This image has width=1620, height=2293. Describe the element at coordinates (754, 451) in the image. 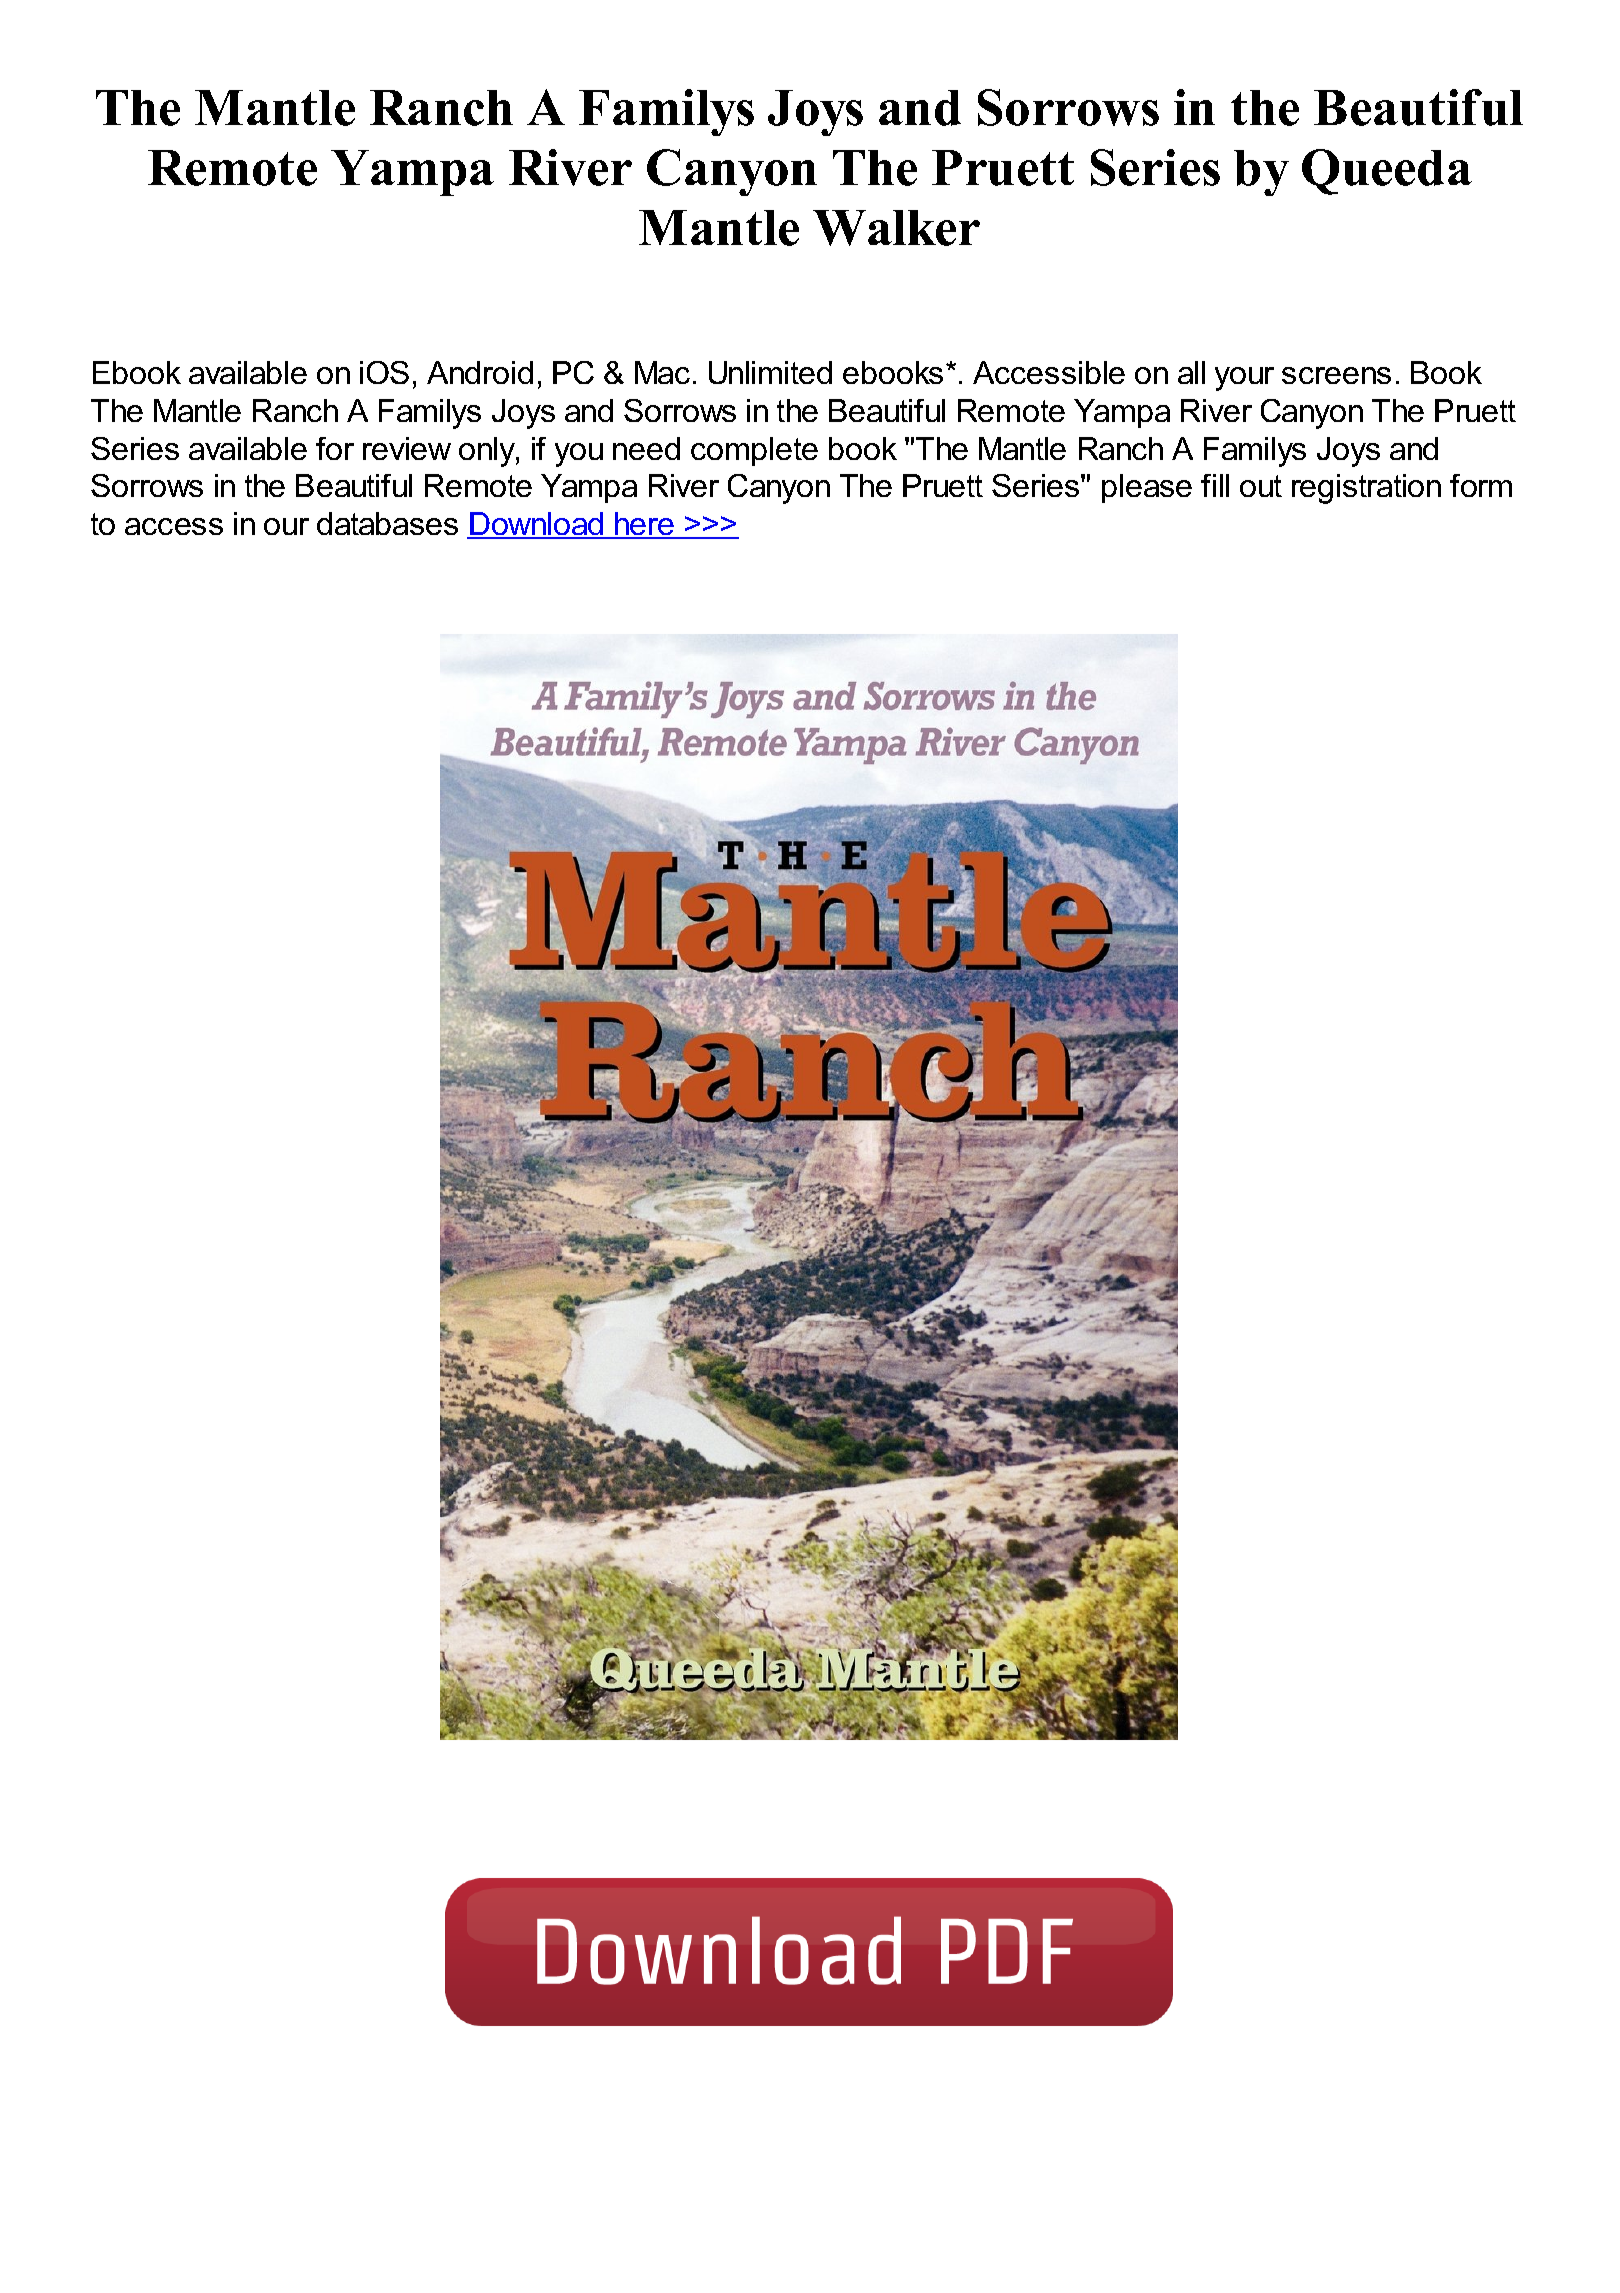

I see `complete` at that location.
